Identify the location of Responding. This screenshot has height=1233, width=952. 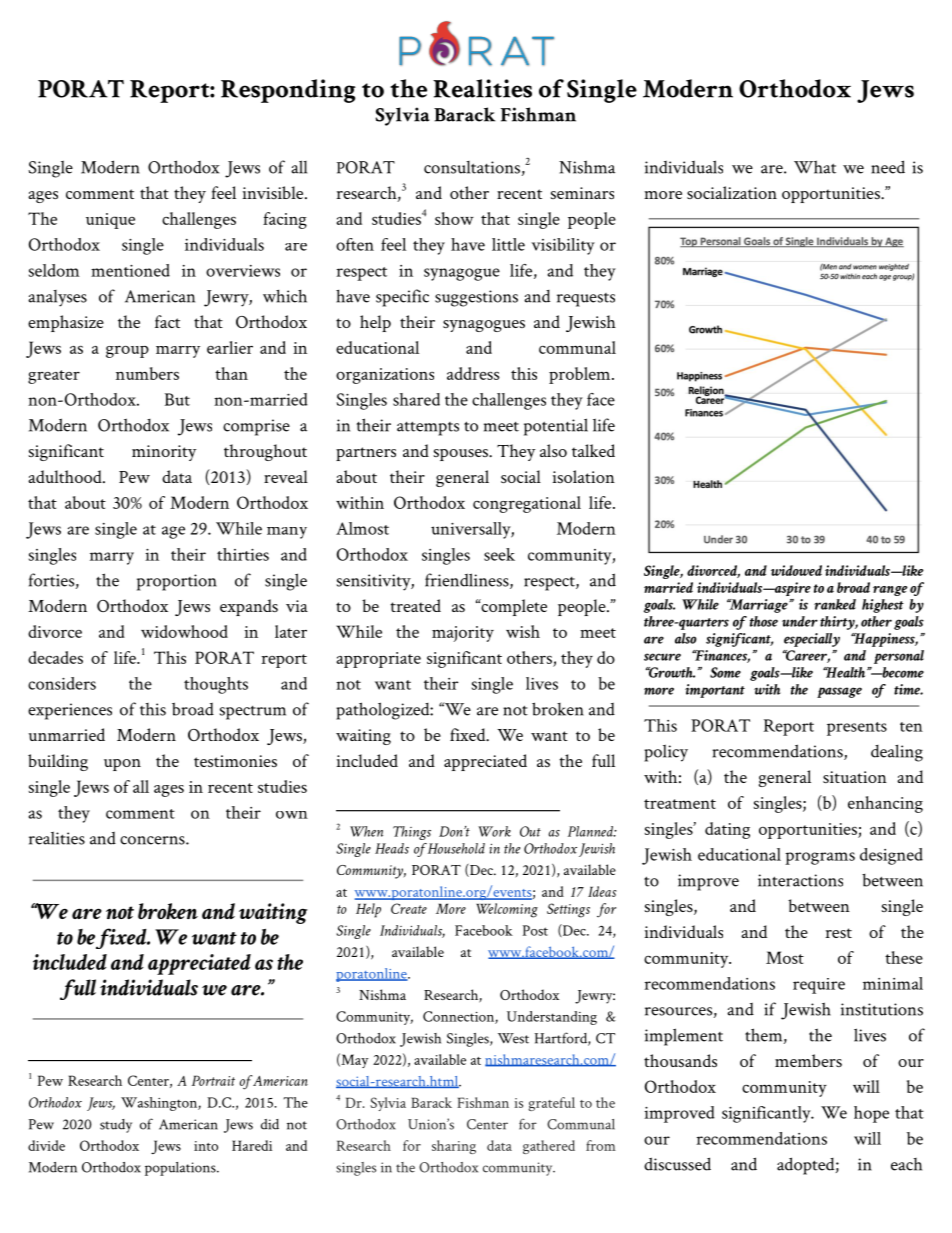
(288, 91).
